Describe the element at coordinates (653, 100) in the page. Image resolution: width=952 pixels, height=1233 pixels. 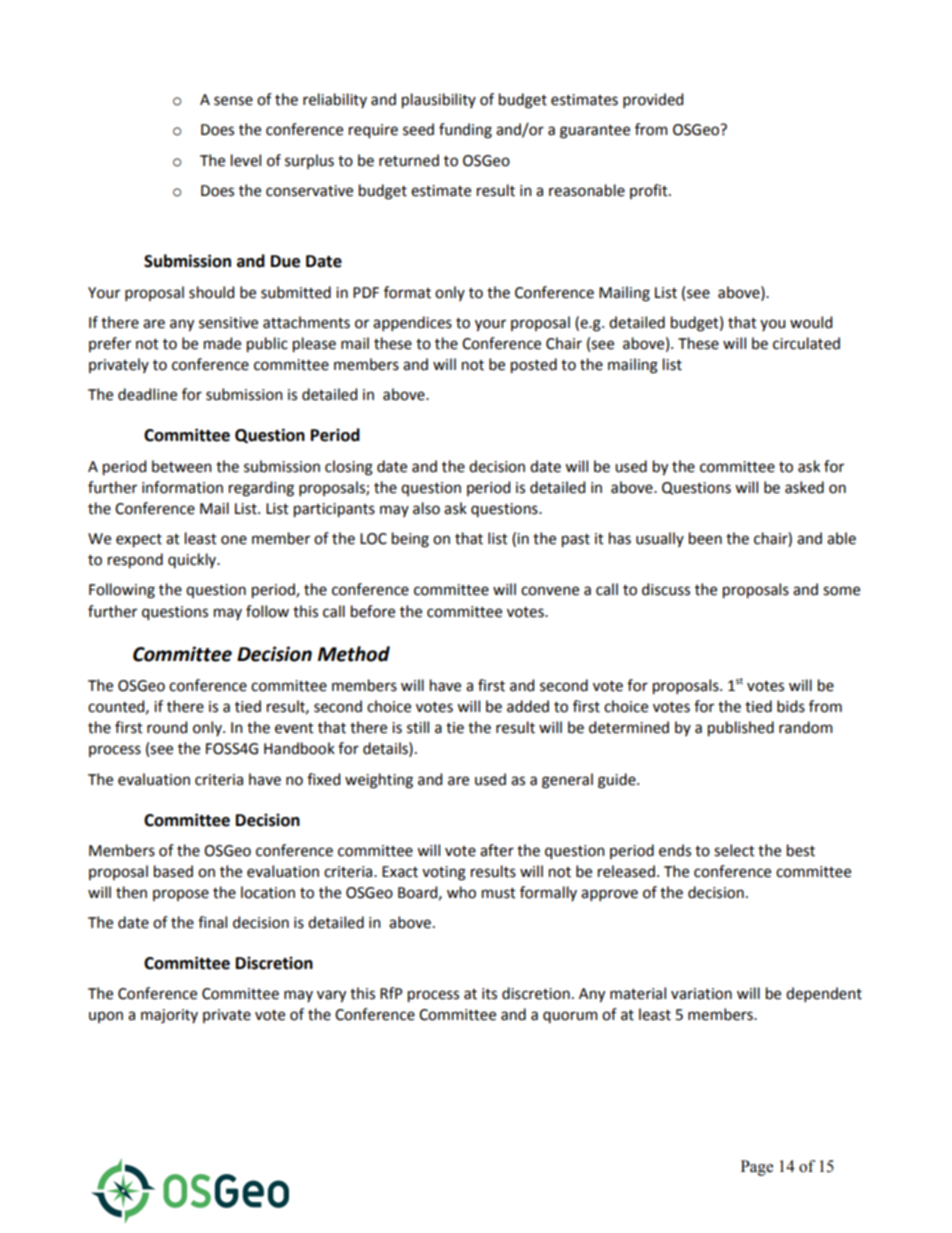
I see `provided` at that location.
